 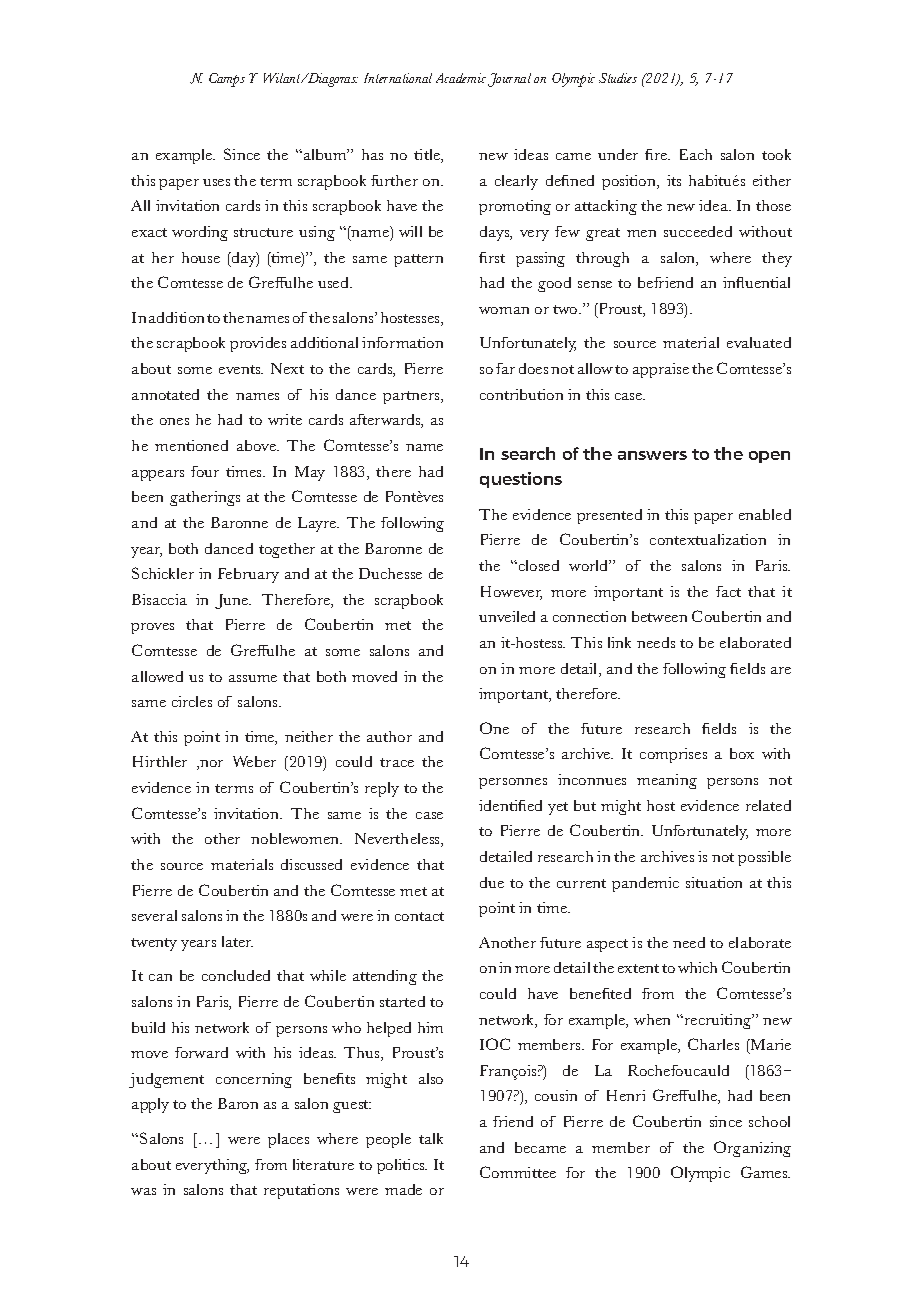 I want to click on between, so click(x=659, y=616).
